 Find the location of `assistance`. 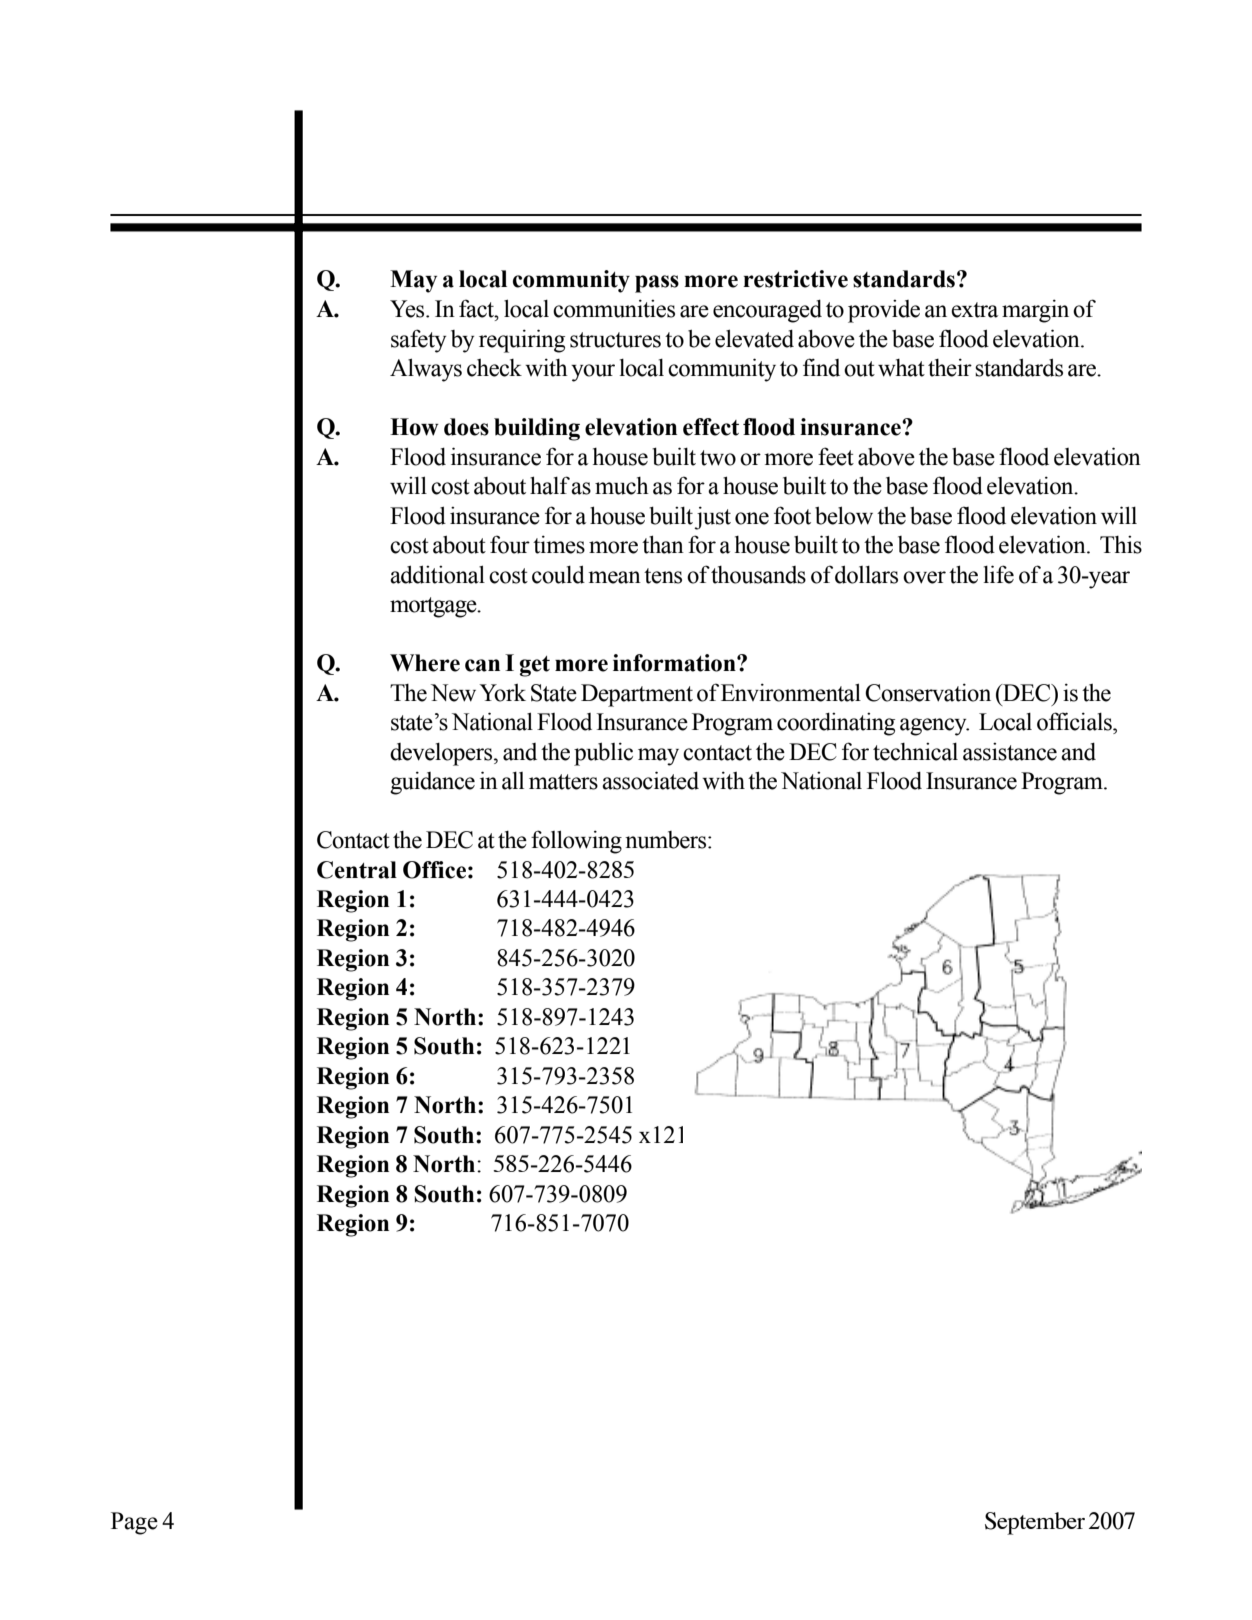

assistance is located at coordinates (1010, 752).
